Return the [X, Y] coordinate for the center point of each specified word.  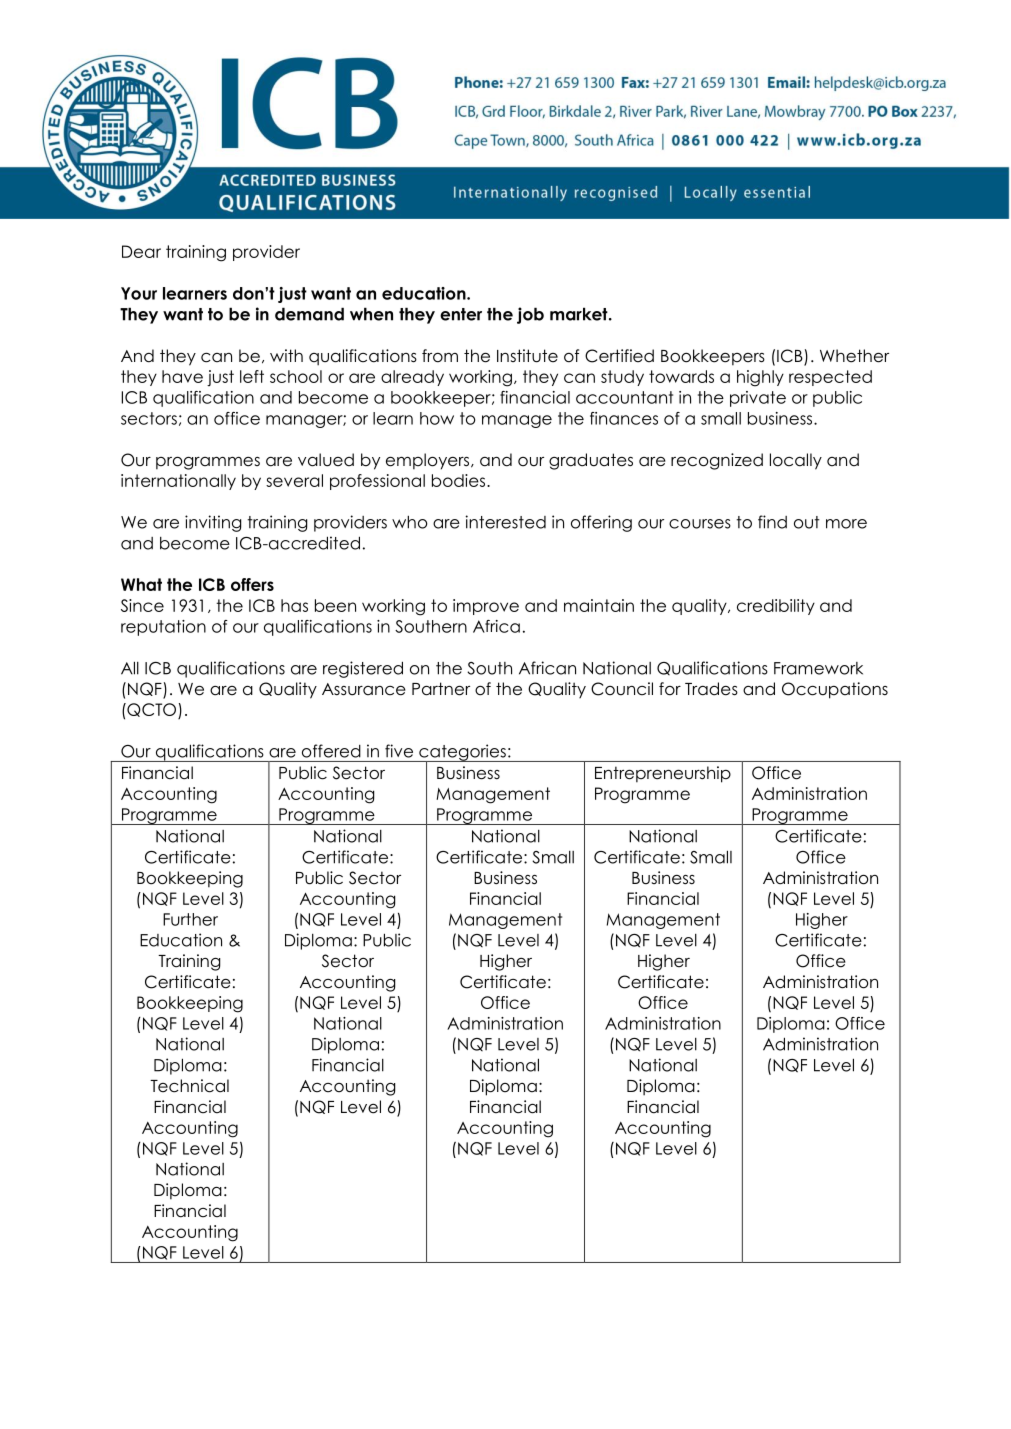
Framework [818, 668]
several [294, 480]
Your [139, 293]
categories [462, 753]
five [399, 751]
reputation [163, 628]
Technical [189, 1086]
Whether [854, 356]
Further [190, 919]
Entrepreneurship [663, 774]
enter [461, 314]
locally [796, 461]
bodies [460, 480]
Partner [441, 689]
